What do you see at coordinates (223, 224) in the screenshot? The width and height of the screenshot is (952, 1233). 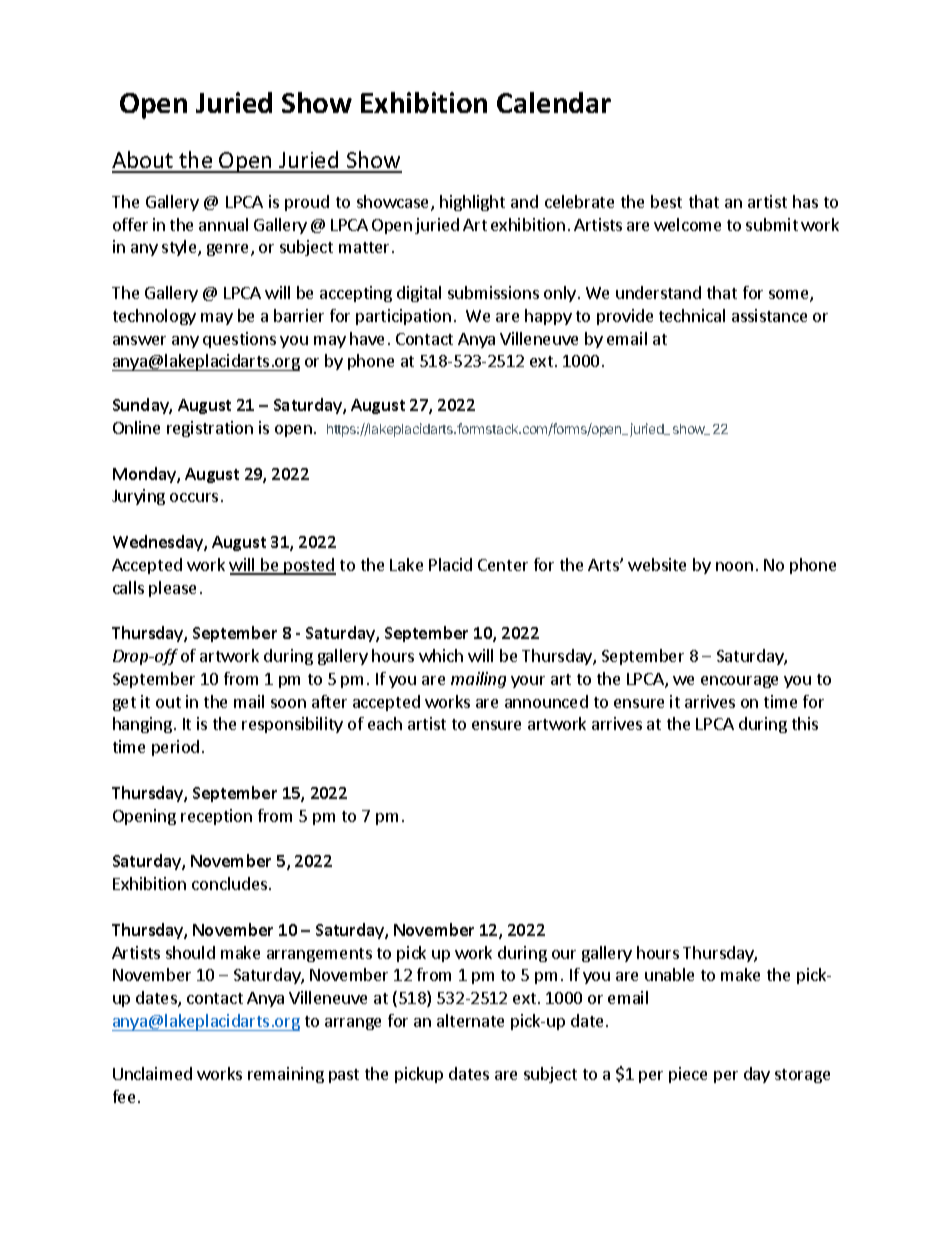 I see `annual` at bounding box center [223, 224].
